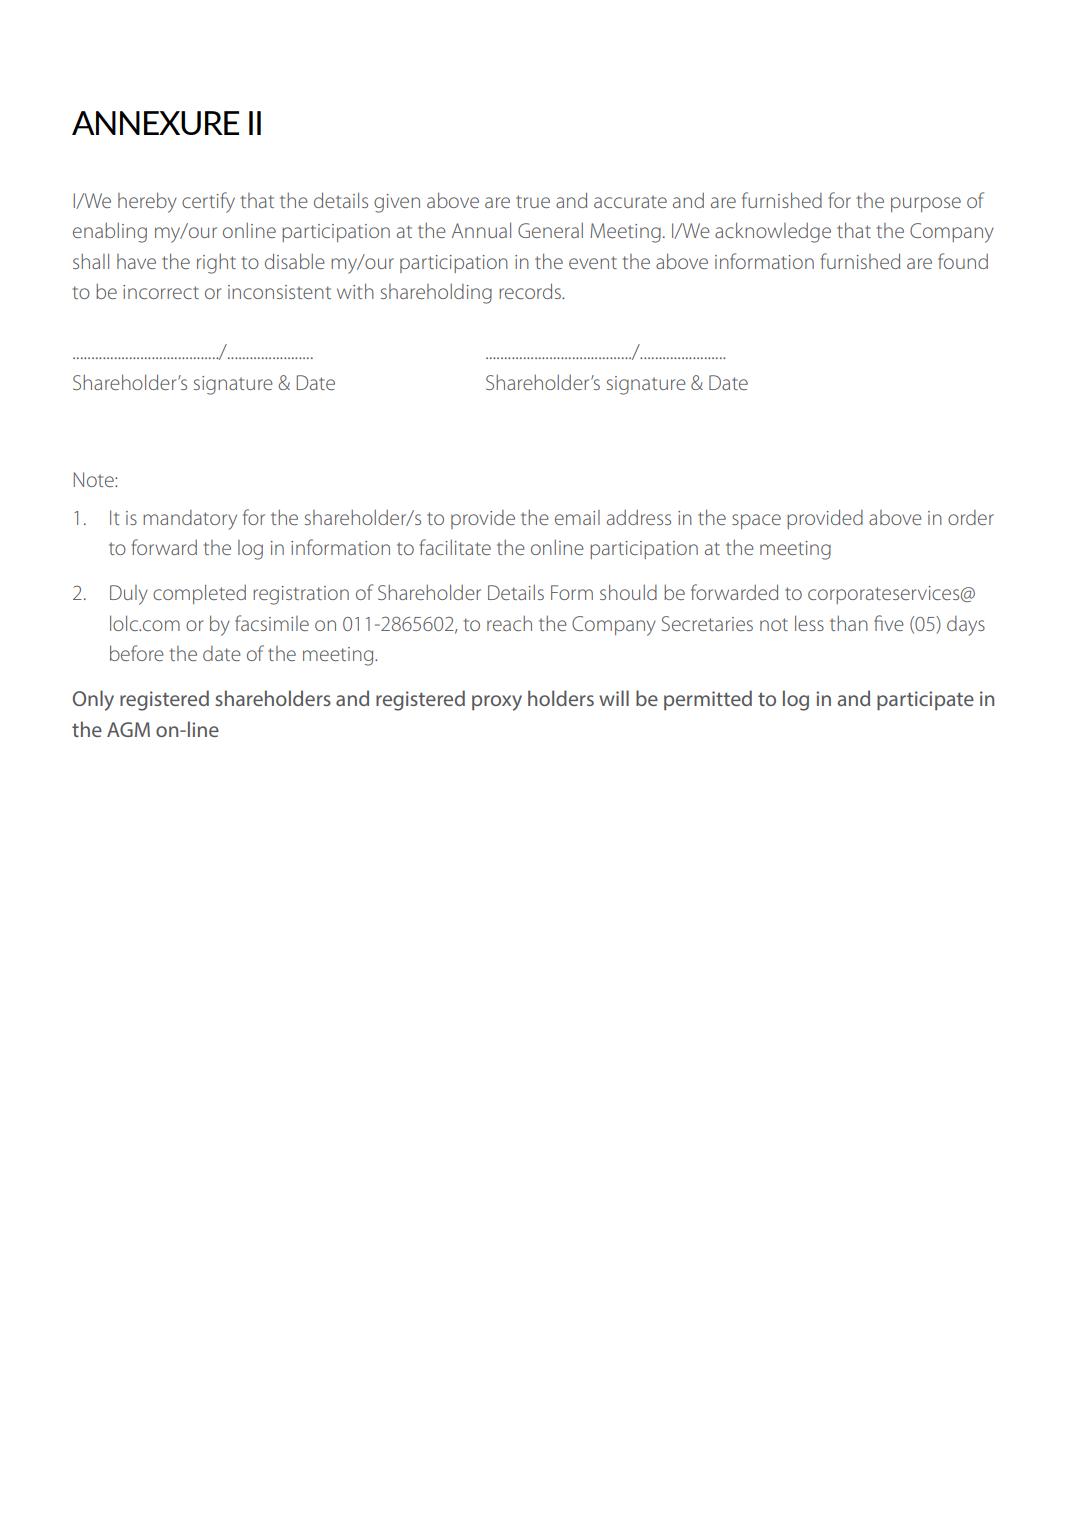 The height and width of the image is (1517, 1069). Describe the element at coordinates (161, 292) in the image. I see `incorrect` at that location.
